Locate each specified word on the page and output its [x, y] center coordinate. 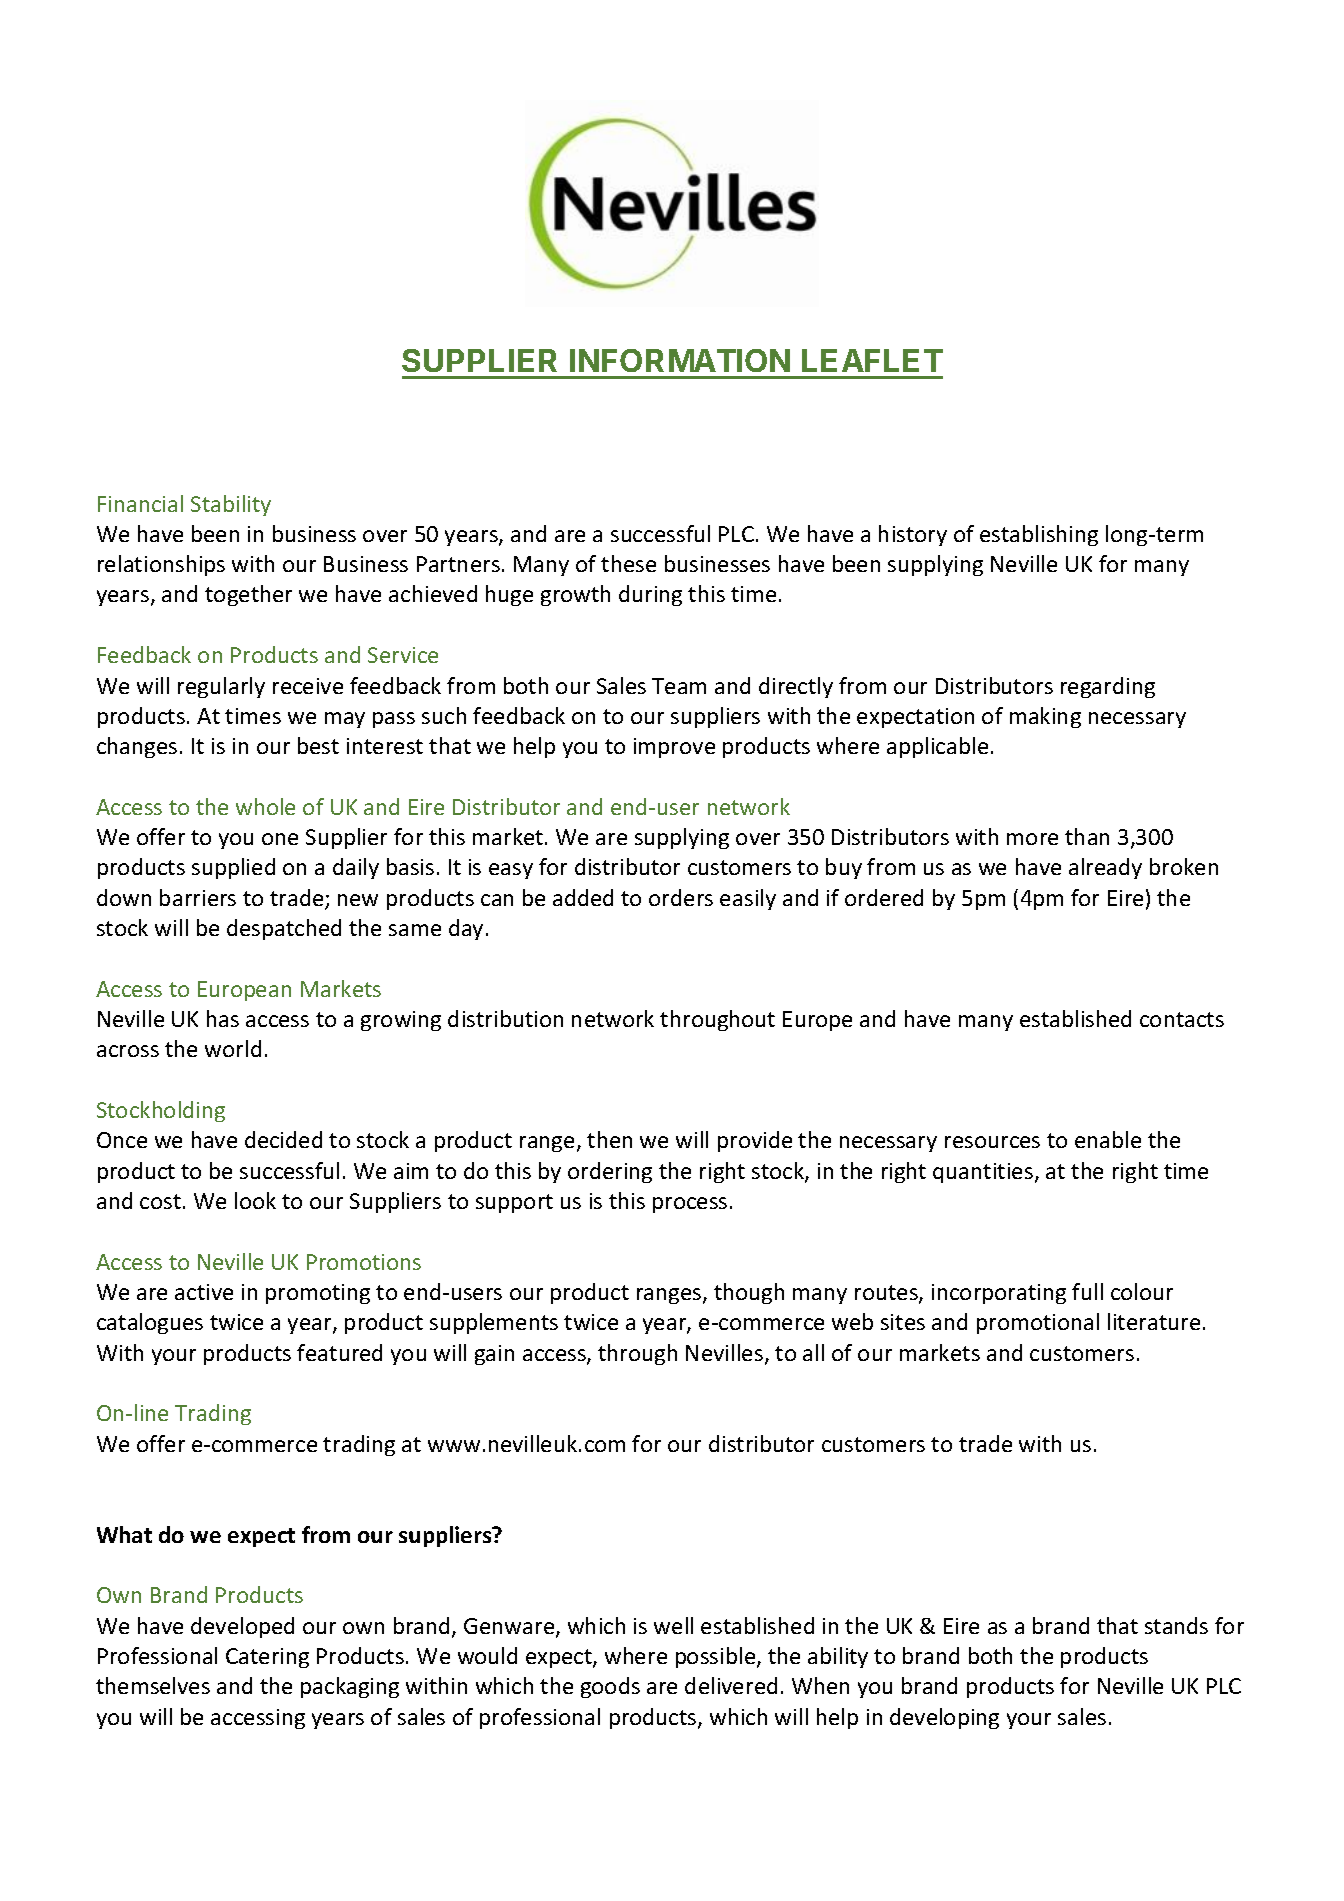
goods [610, 1687]
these [628, 563]
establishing [1039, 535]
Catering [267, 1658]
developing [944, 1718]
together [248, 595]
